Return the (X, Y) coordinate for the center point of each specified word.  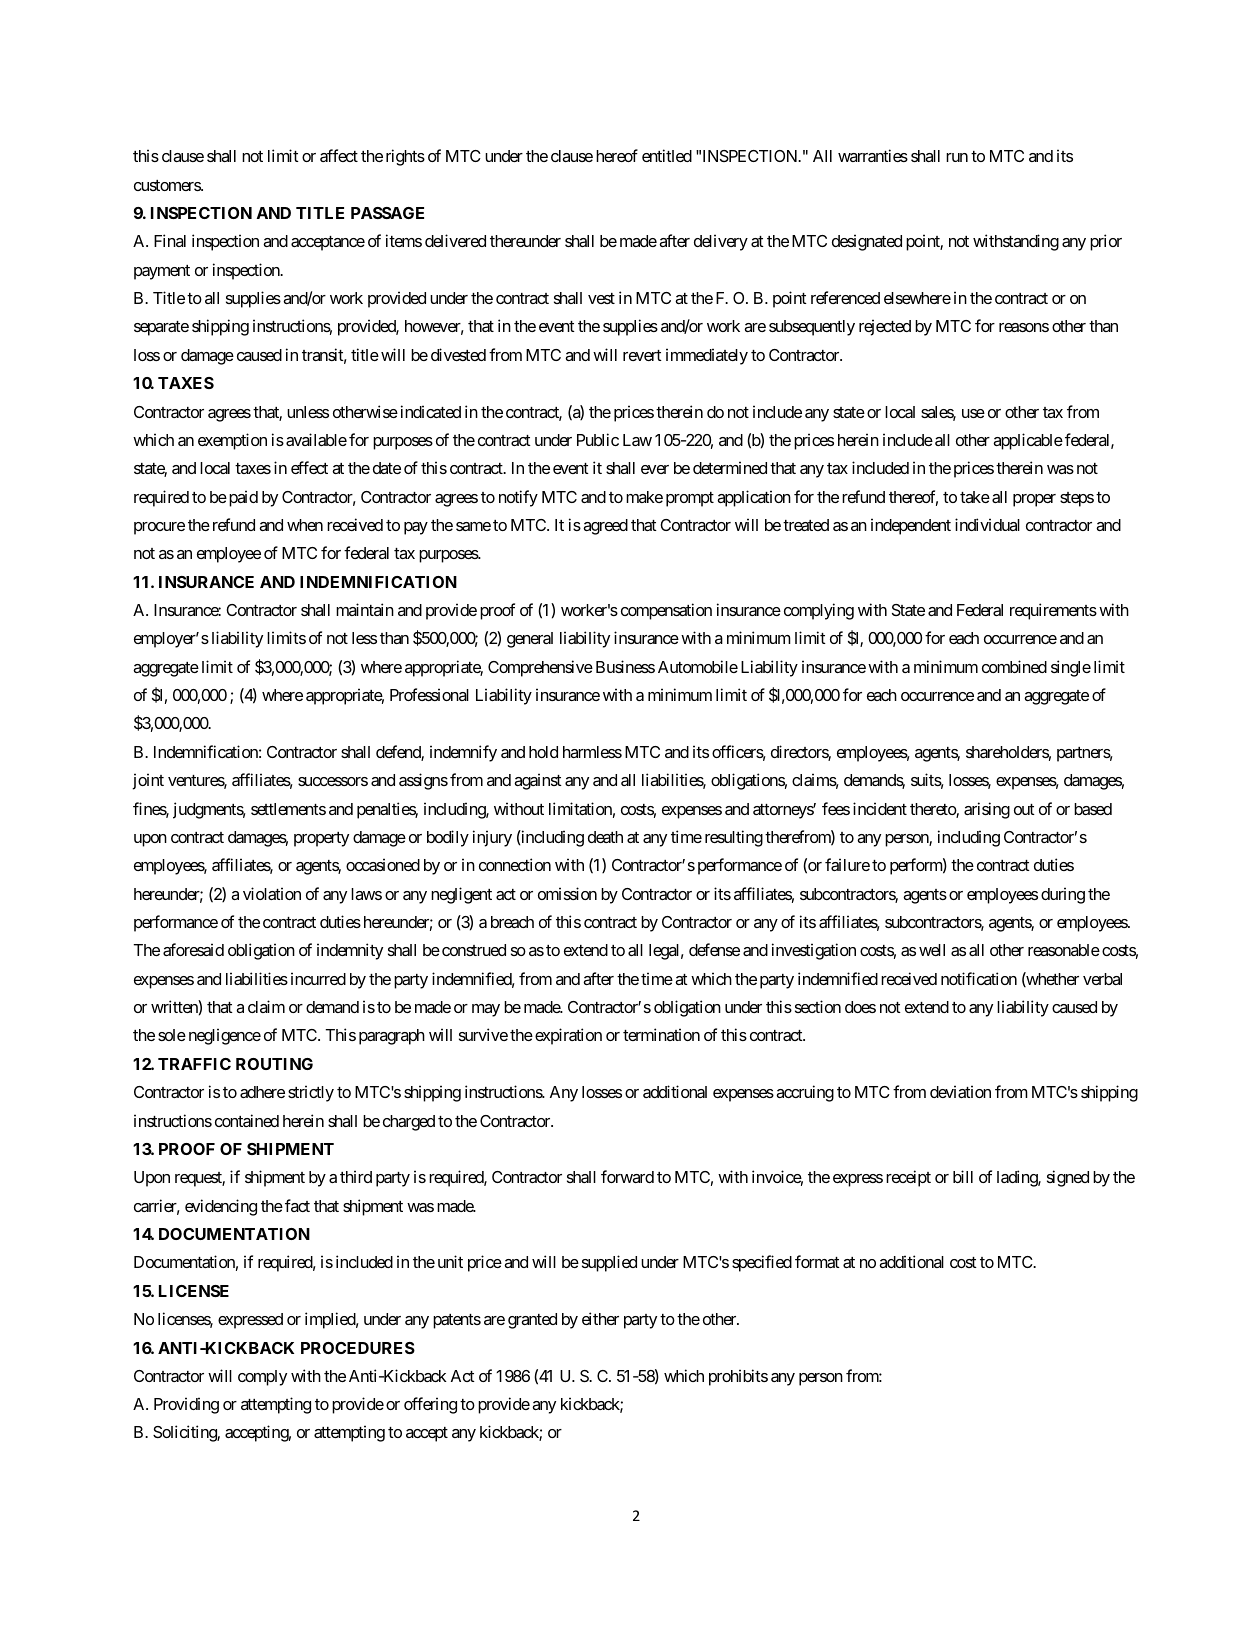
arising (987, 810)
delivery (721, 242)
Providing (186, 1405)
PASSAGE (387, 213)
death (605, 837)
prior (1106, 242)
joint (148, 781)
